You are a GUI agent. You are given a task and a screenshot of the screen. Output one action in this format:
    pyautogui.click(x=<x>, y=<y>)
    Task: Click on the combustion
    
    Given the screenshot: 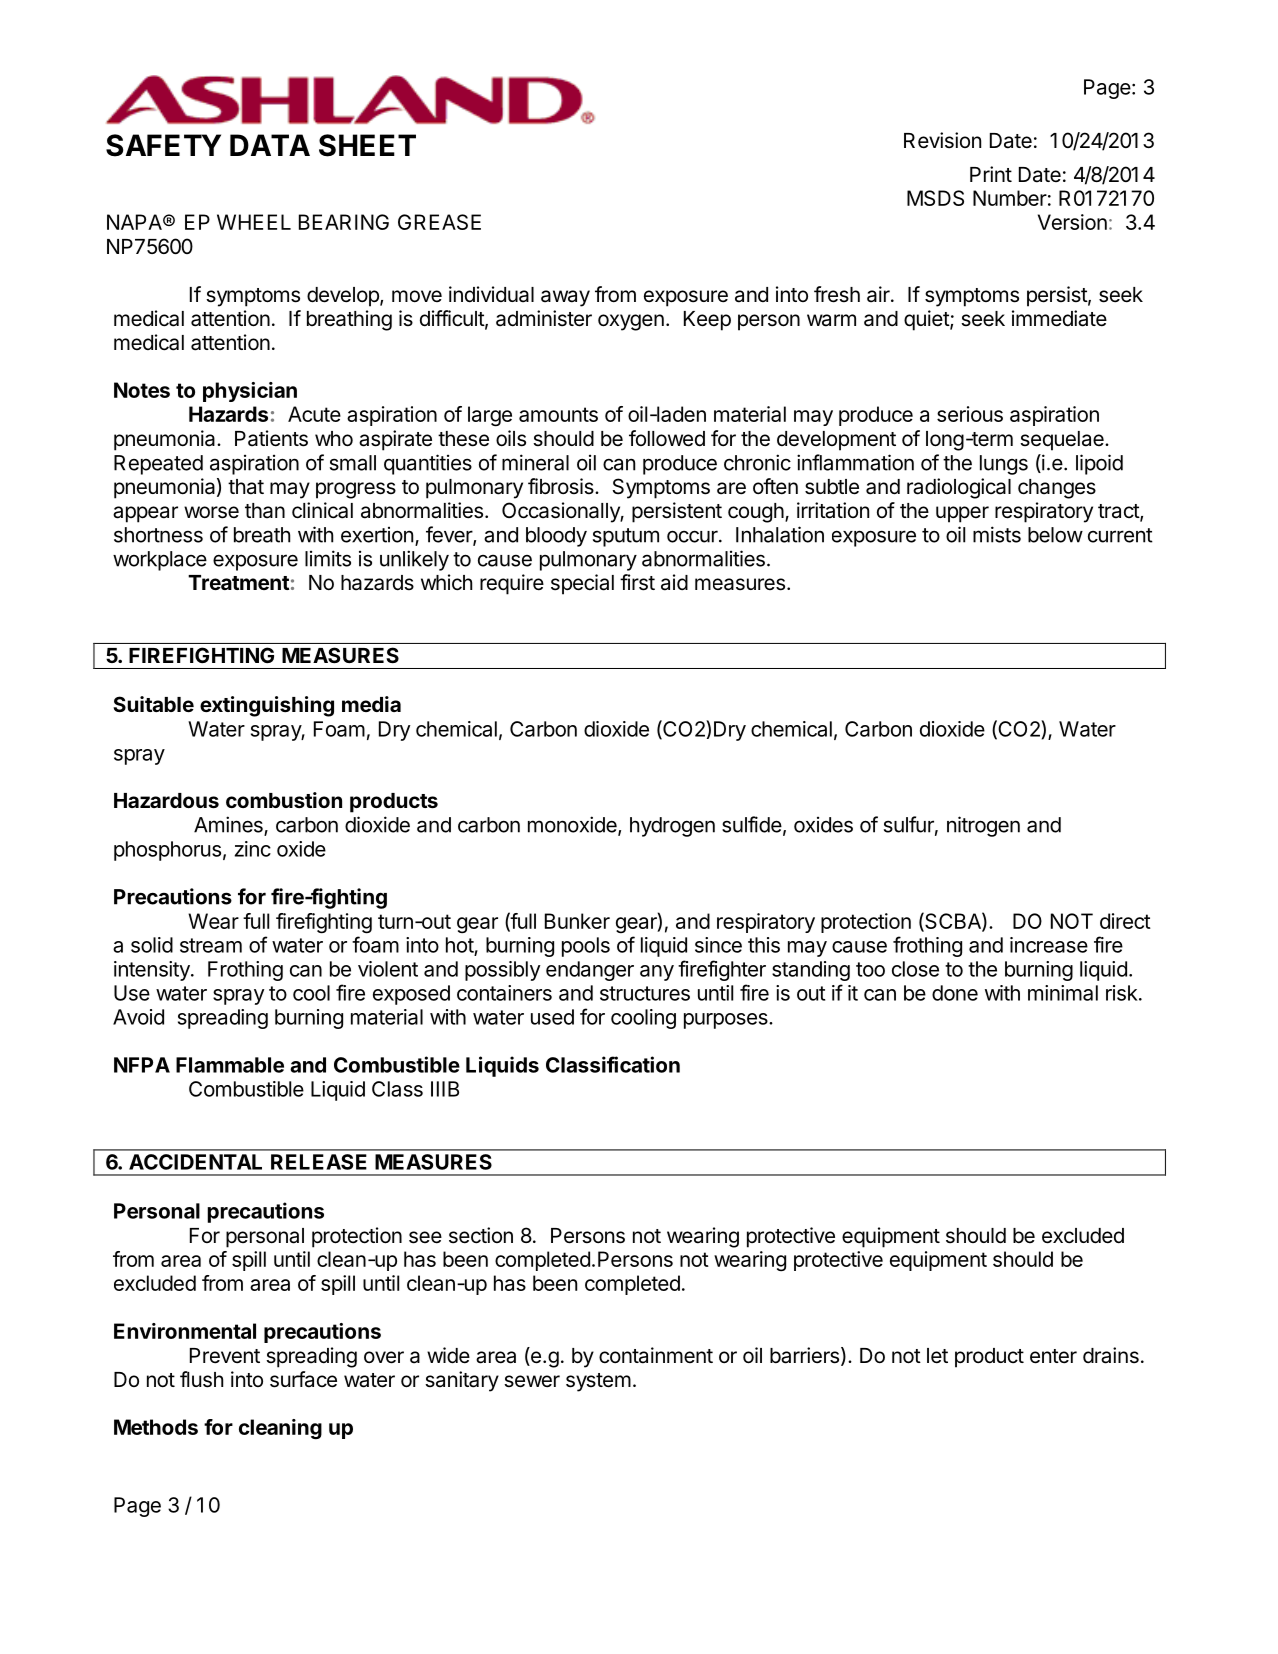 What is the action you would take?
    pyautogui.click(x=284, y=800)
